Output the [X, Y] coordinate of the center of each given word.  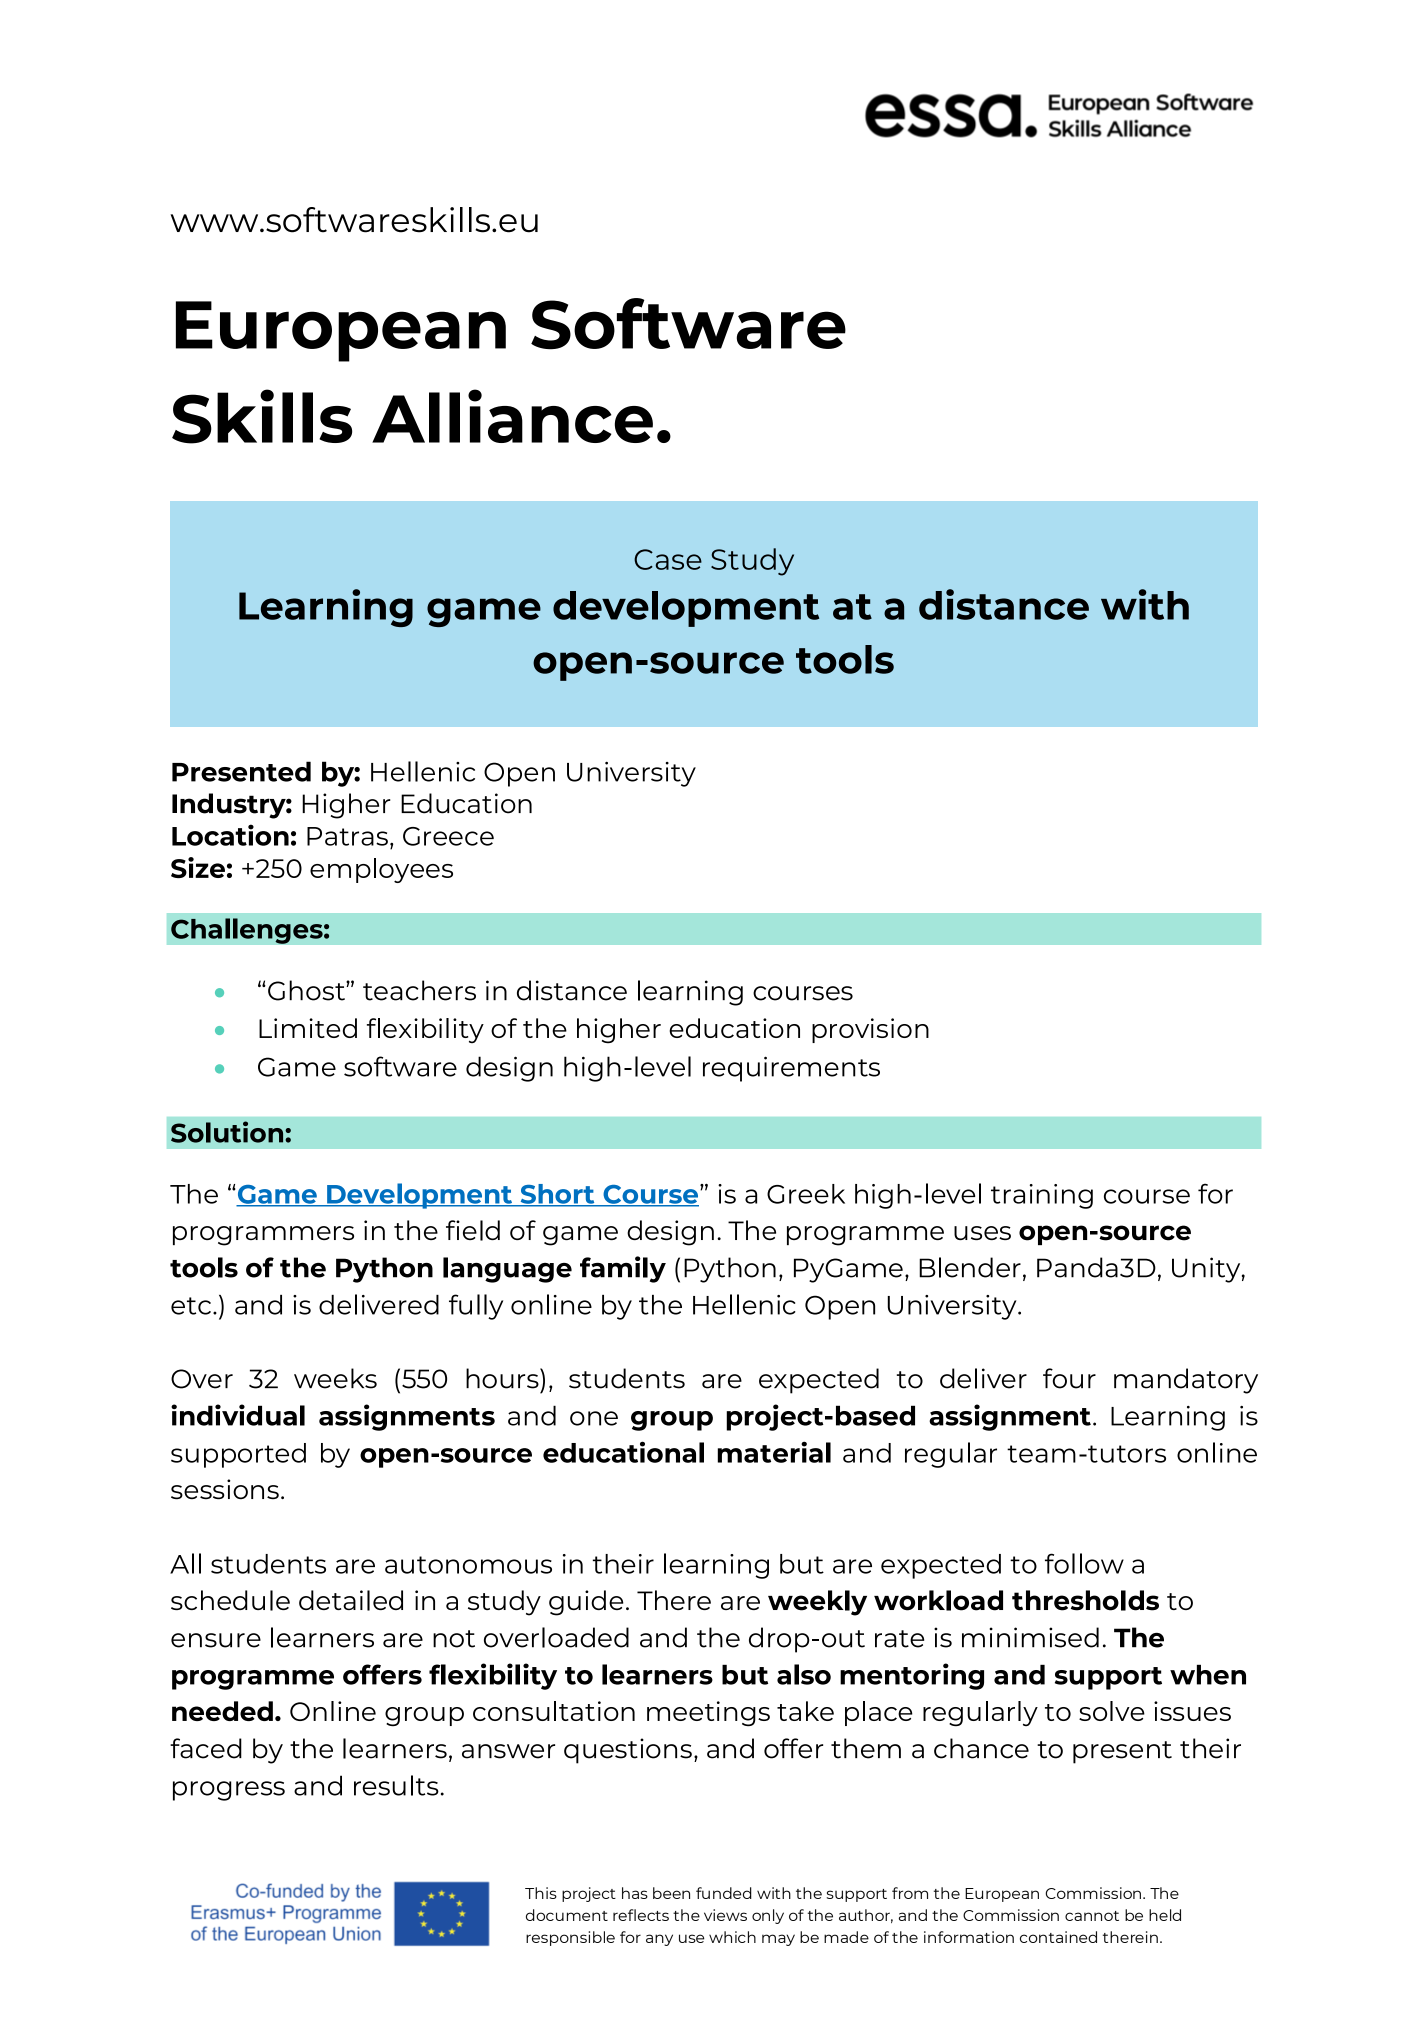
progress [229, 1791]
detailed [351, 1600]
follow [1084, 1563]
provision [870, 1030]
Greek [806, 1194]
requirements [791, 1069]
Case [668, 559]
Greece [448, 836]
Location [230, 835]
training [1042, 1196]
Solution [228, 1132]
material [774, 1452]
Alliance [512, 416]
